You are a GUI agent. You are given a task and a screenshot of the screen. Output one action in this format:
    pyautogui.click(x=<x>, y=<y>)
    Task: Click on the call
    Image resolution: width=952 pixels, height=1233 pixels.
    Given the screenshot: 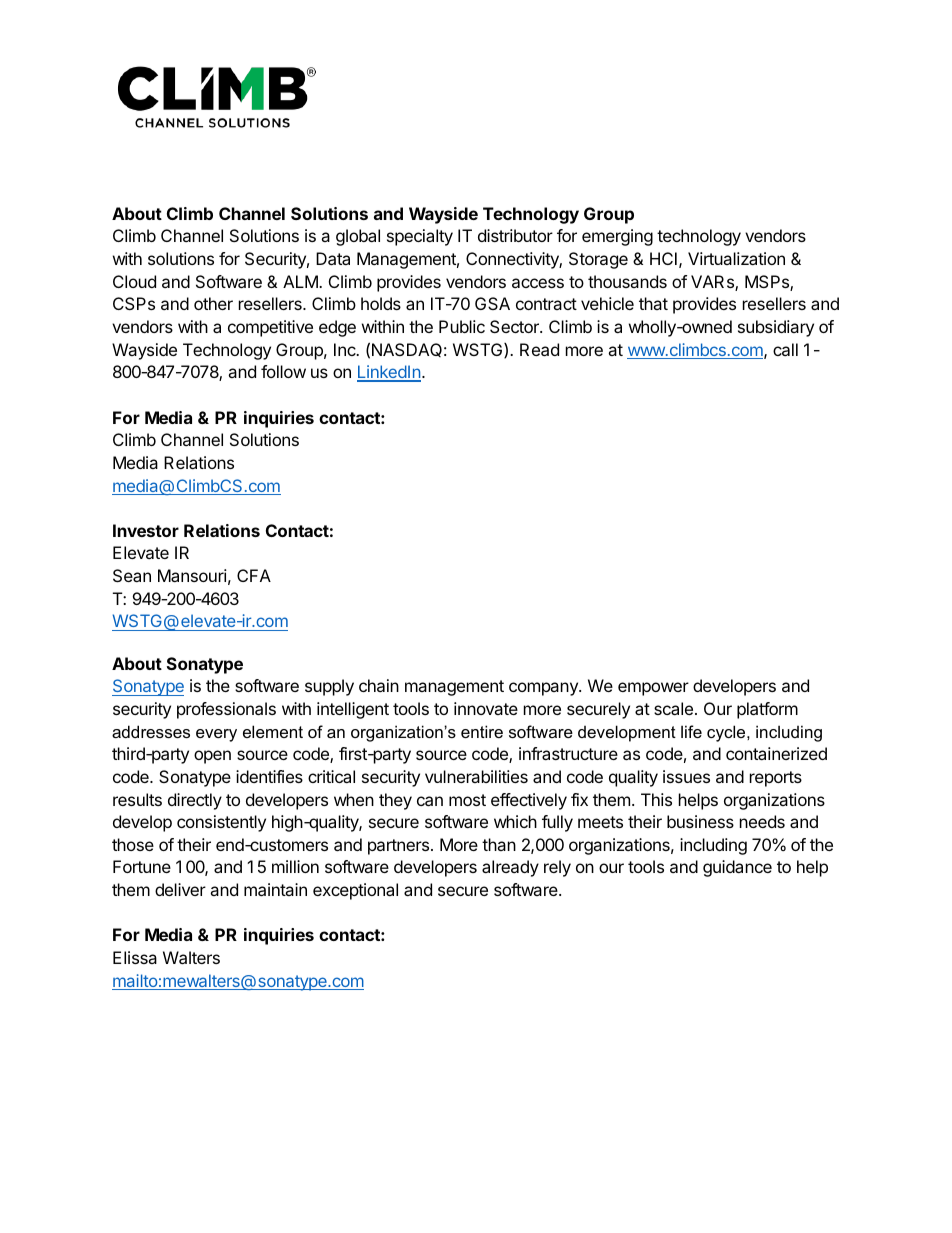 What is the action you would take?
    pyautogui.click(x=785, y=349)
